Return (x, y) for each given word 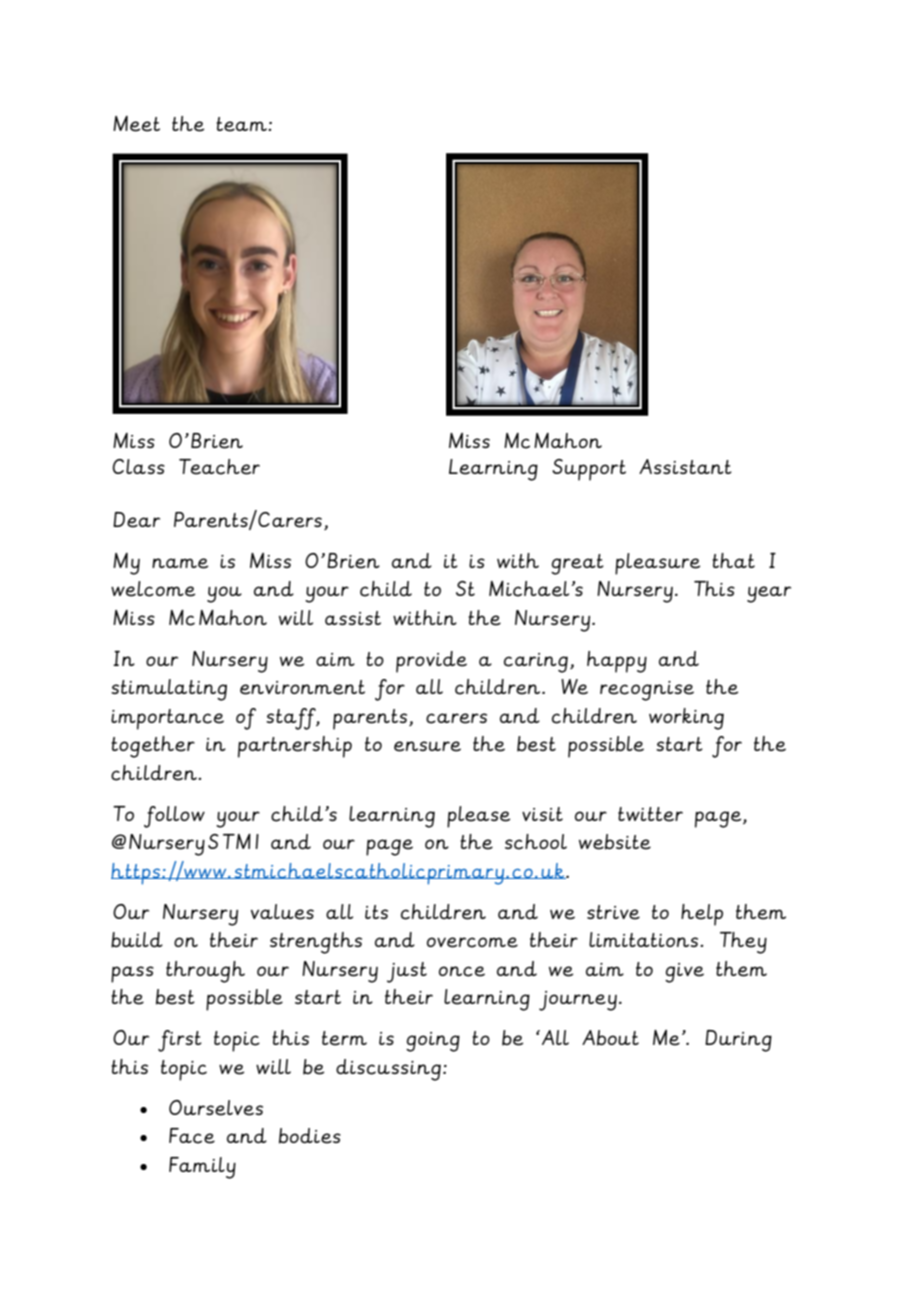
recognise (647, 691)
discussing (388, 1070)
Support (589, 470)
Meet (136, 124)
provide (431, 662)
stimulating (169, 690)
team (242, 124)
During (738, 1041)
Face (192, 1136)
